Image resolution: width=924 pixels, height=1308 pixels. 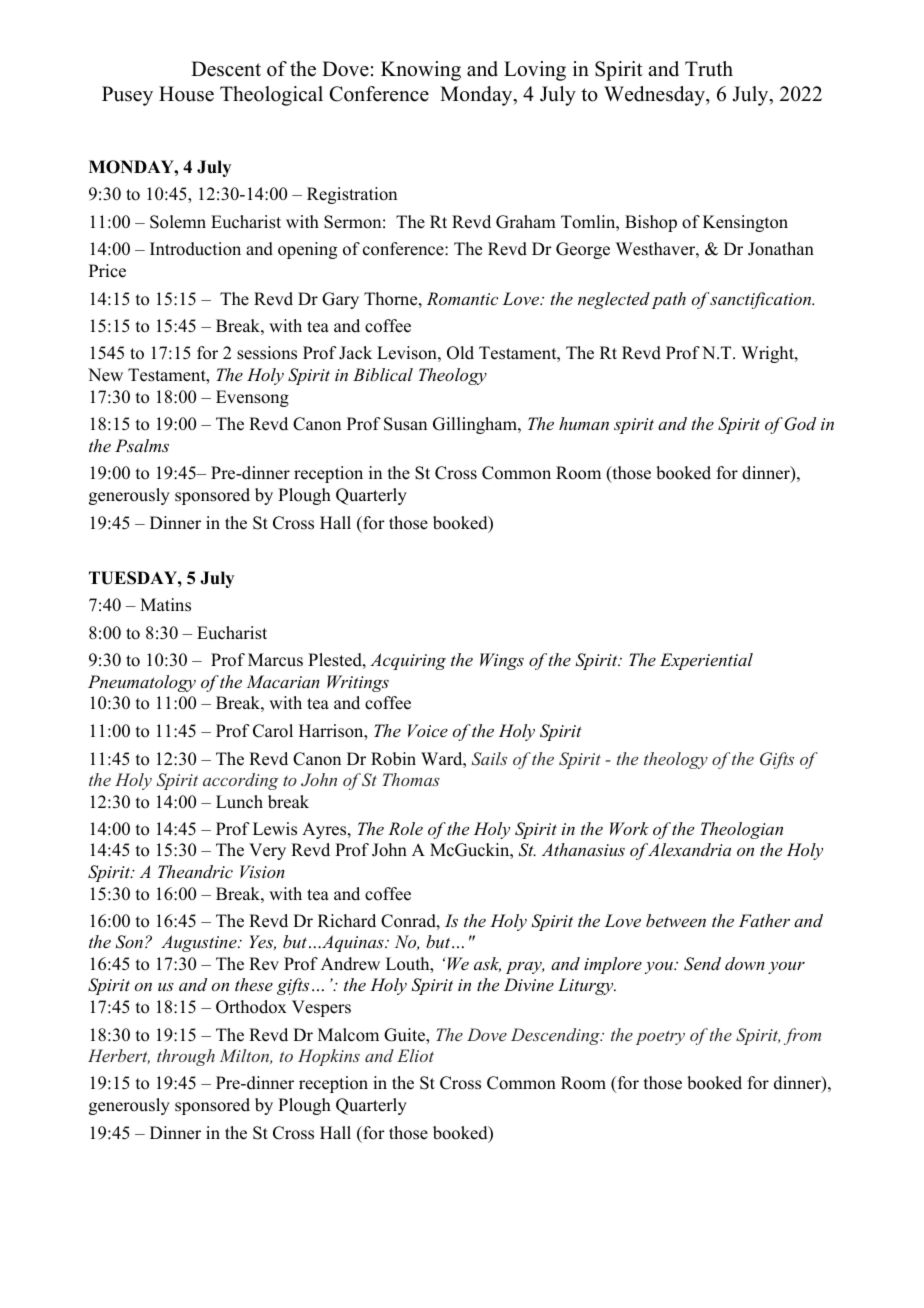 I want to click on Lunch, so click(x=239, y=802).
